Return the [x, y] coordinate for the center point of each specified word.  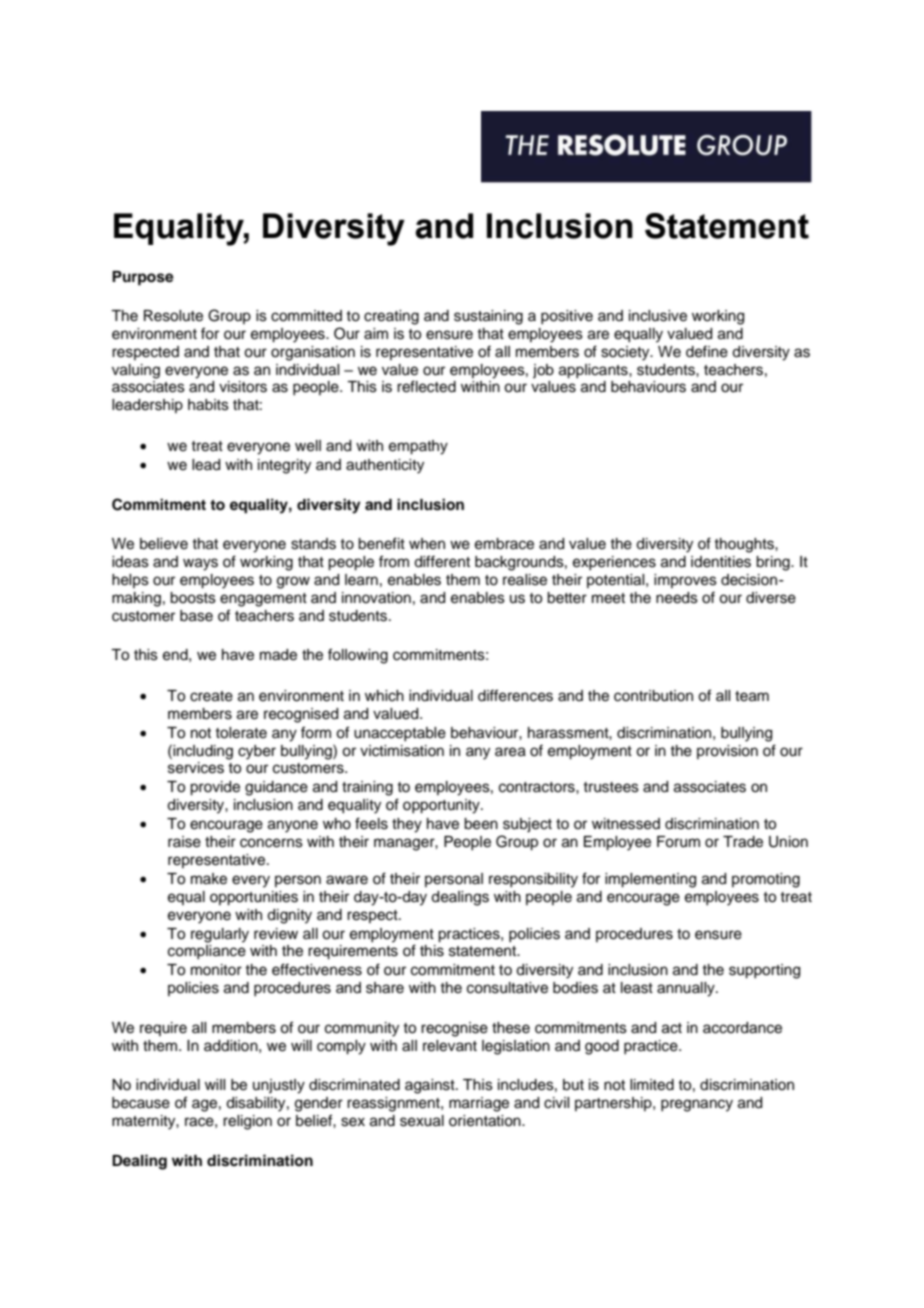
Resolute [173, 316]
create [211, 696]
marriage [479, 1104]
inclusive [658, 316]
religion [247, 1122]
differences [515, 695]
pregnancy [697, 1105]
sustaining [488, 317]
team [752, 696]
